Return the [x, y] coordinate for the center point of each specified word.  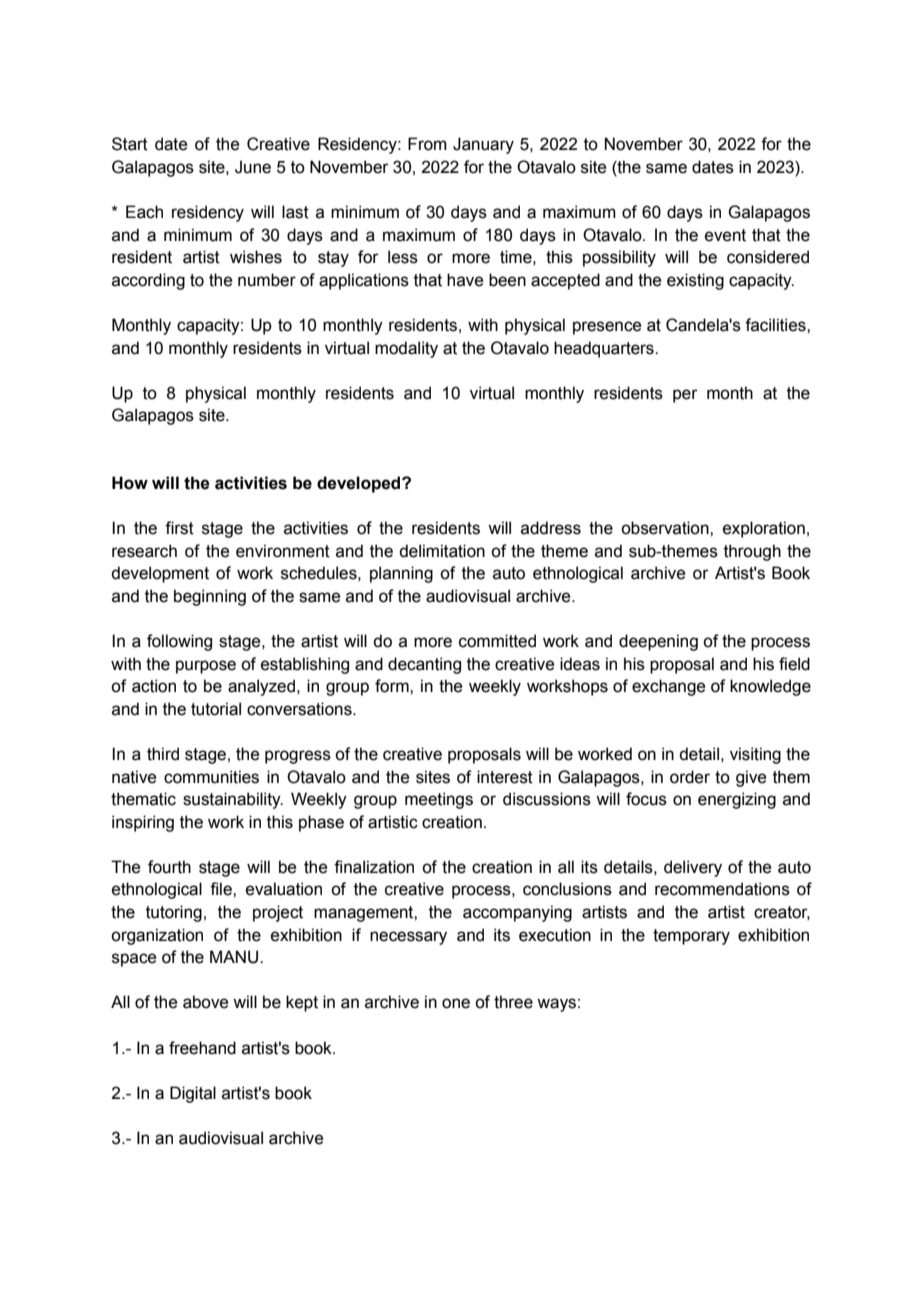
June [253, 167]
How [130, 483]
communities [211, 777]
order [690, 777]
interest [505, 777]
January [483, 145]
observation [666, 528]
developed [360, 484]
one [456, 1003]
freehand [202, 1048]
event [725, 235]
